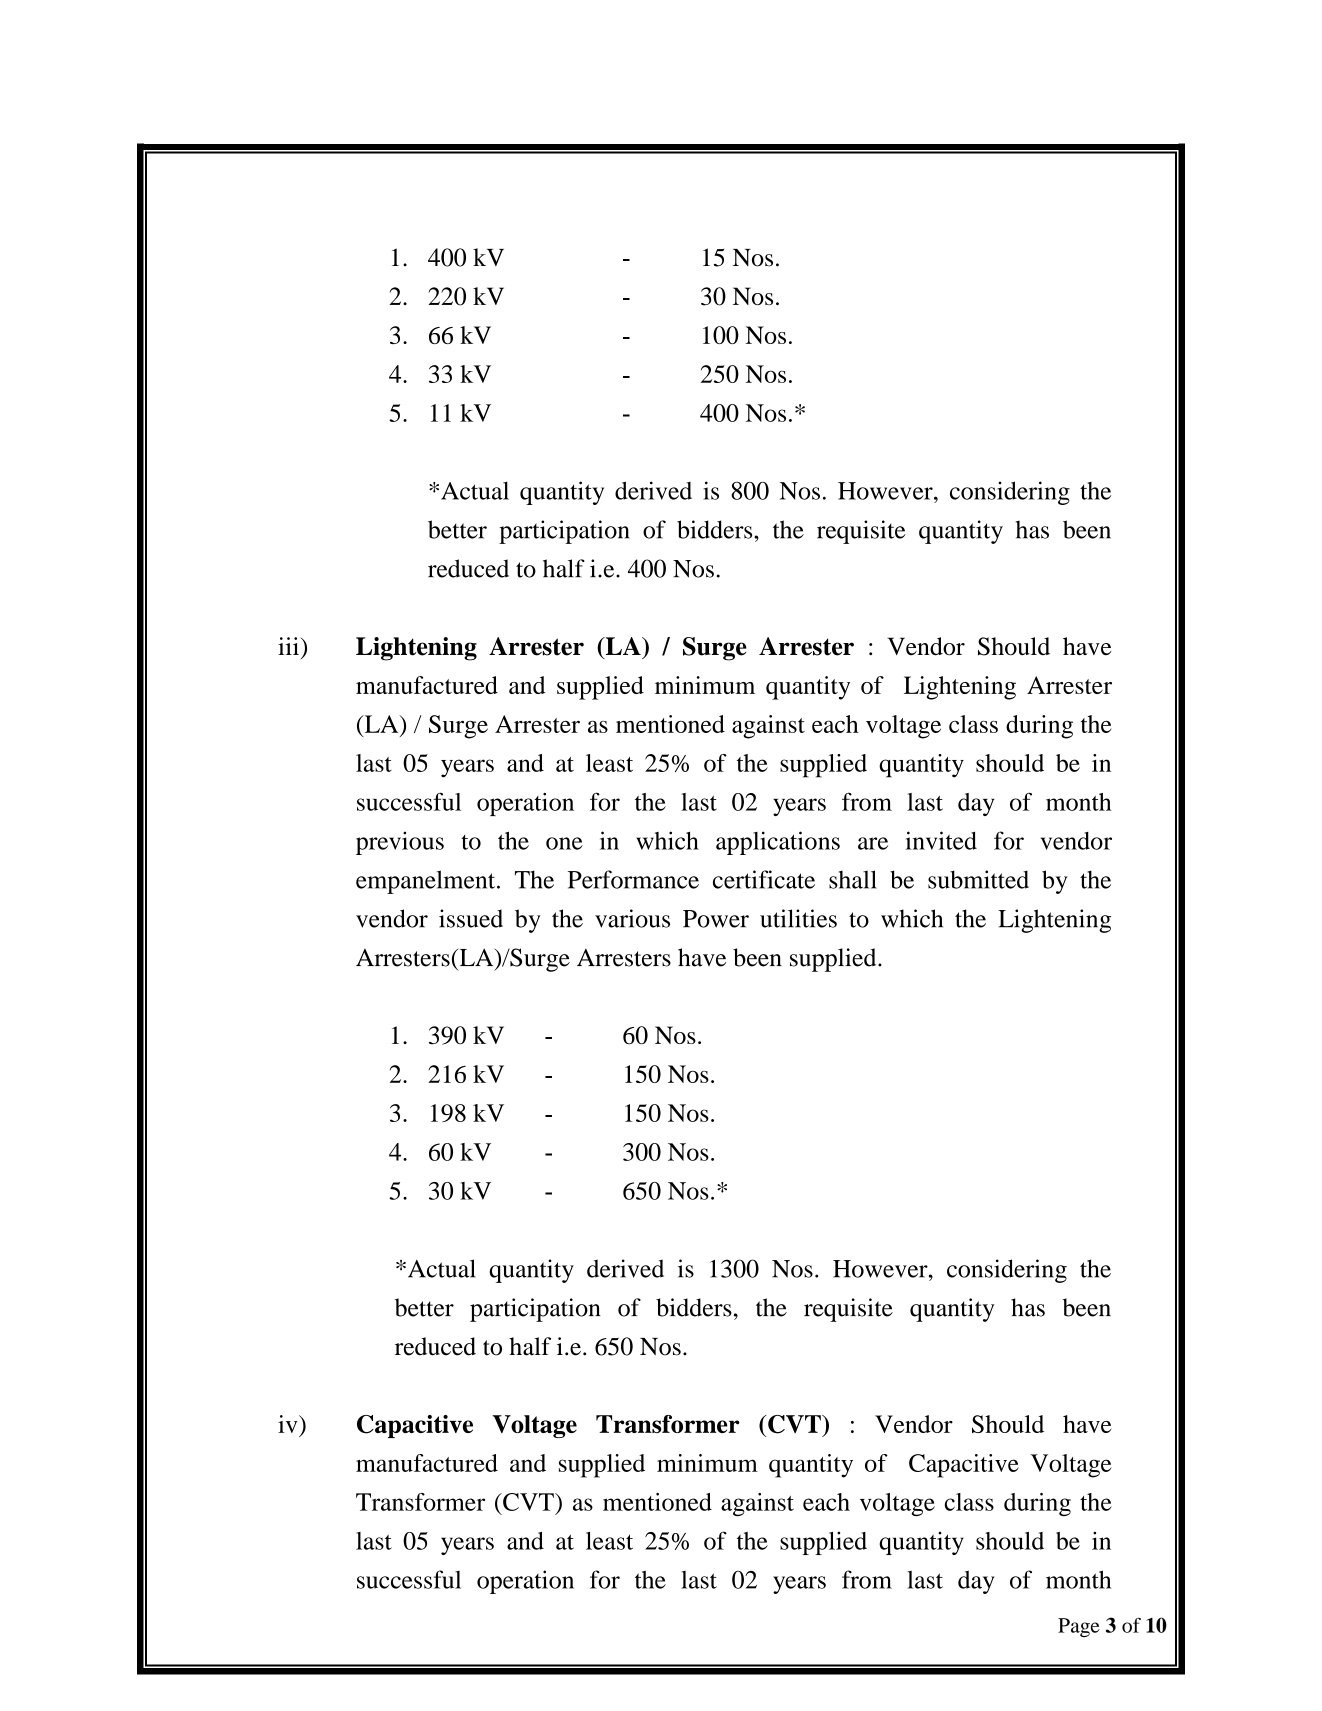 The image size is (1322, 1711). What do you see at coordinates (632, 918) in the screenshot?
I see `various` at bounding box center [632, 918].
